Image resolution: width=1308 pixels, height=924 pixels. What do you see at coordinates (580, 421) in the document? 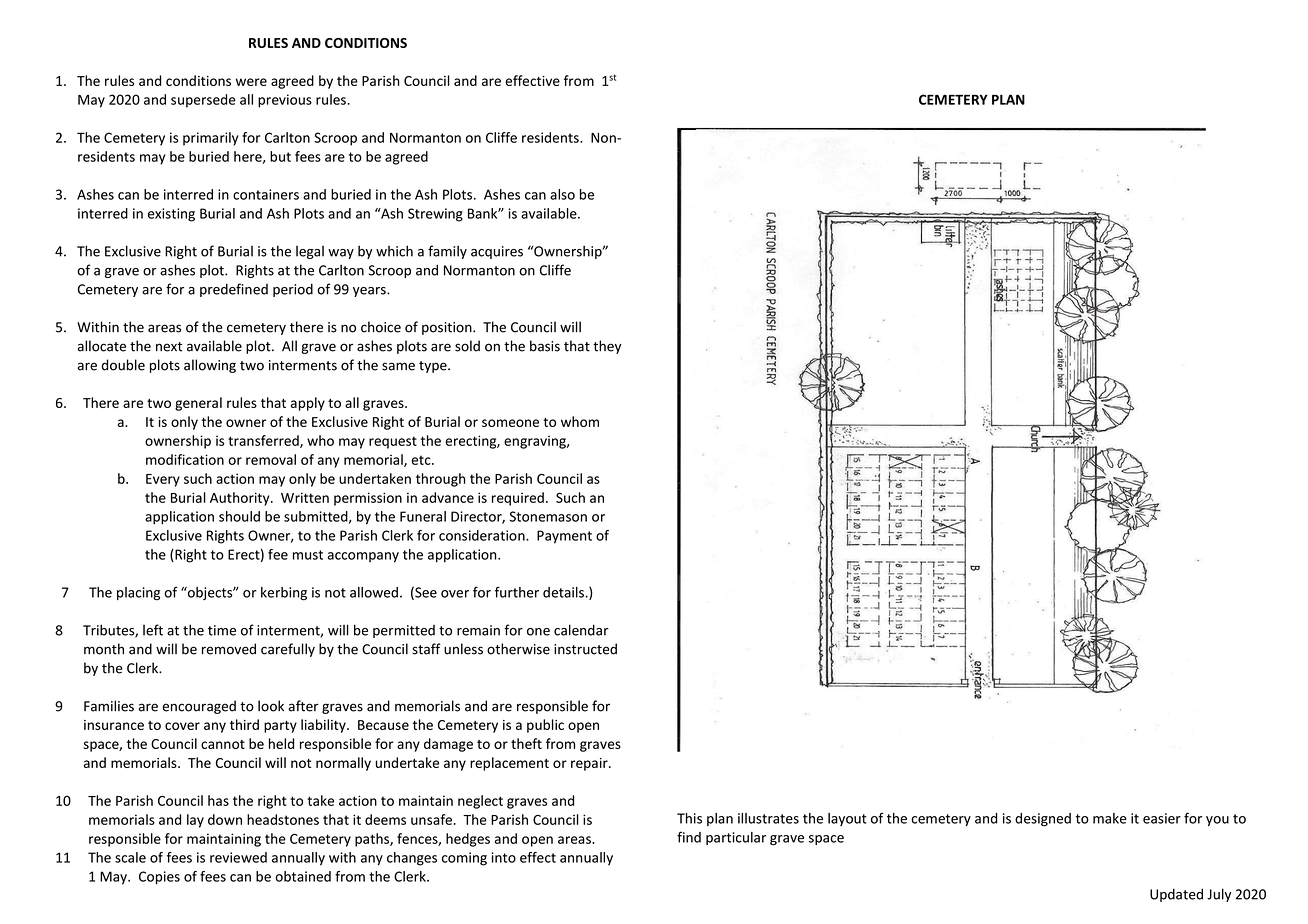
I see `whom` at bounding box center [580, 421].
